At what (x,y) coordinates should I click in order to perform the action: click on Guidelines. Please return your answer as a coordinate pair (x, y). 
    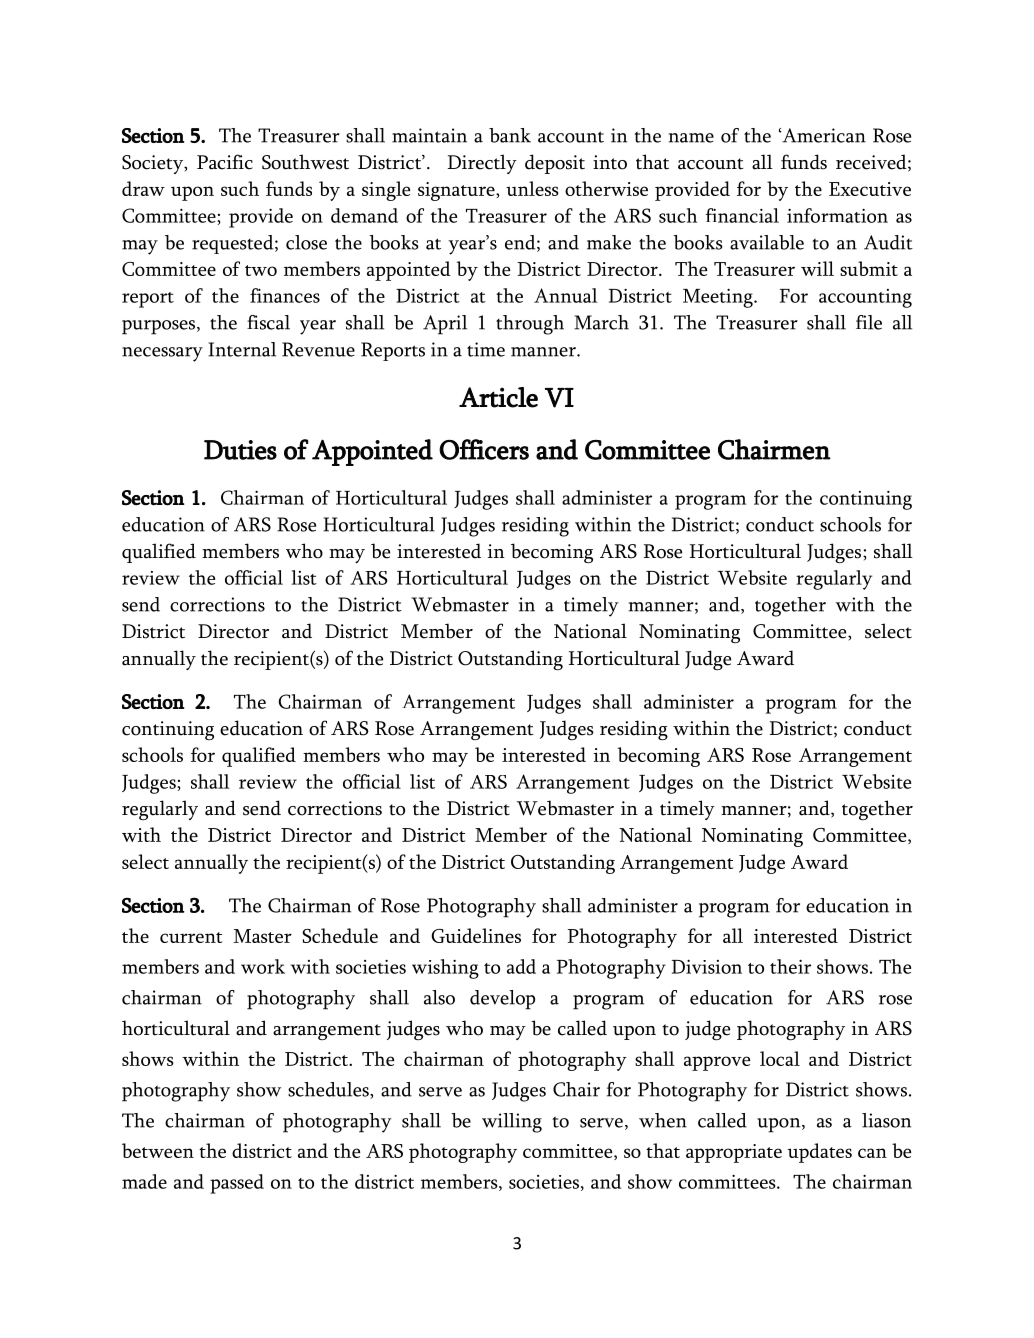
    Looking at the image, I should click on (476, 935).
